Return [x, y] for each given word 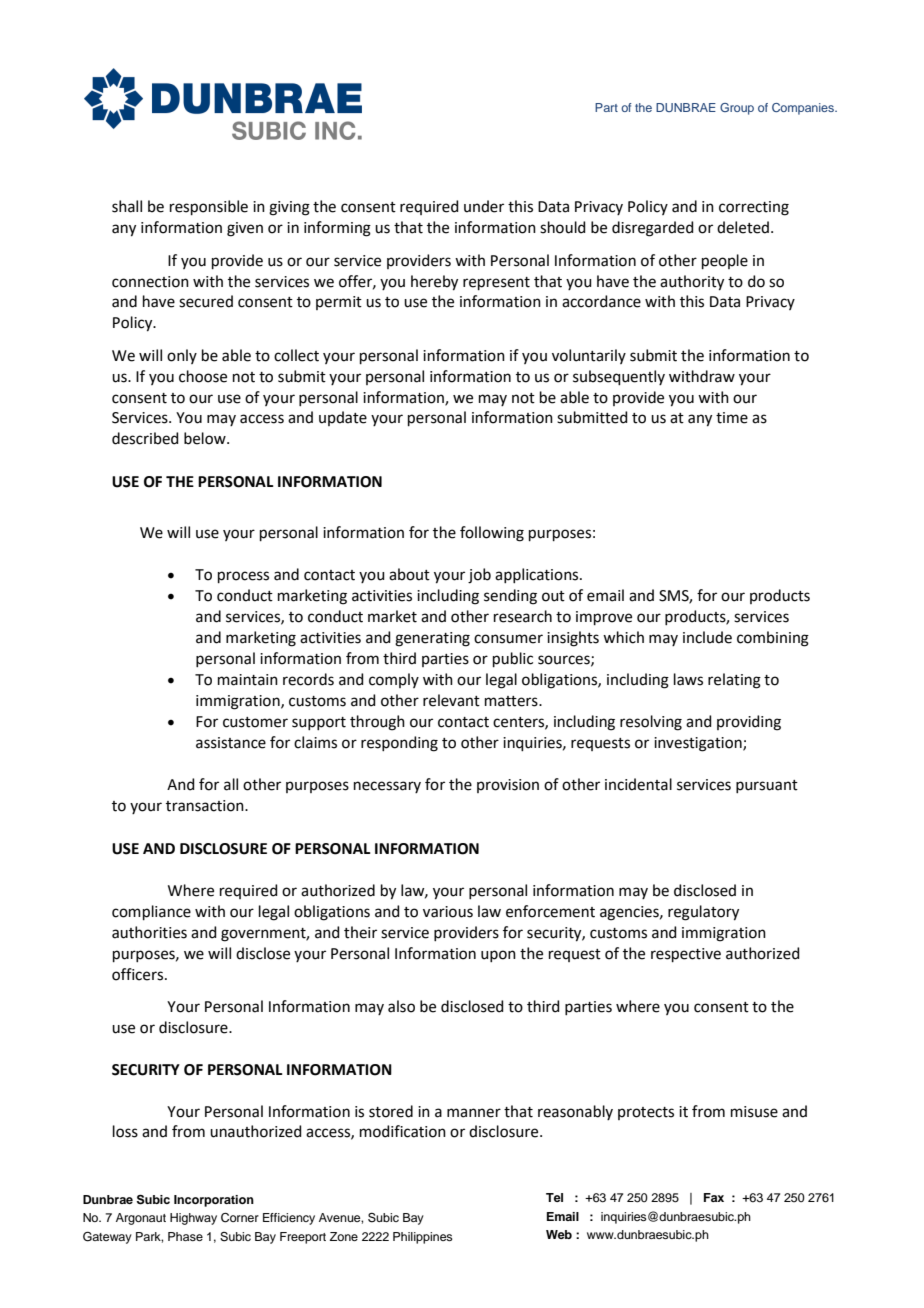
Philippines [423, 1238]
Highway [193, 1219]
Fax [714, 1197]
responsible [209, 207]
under [484, 206]
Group [737, 109]
